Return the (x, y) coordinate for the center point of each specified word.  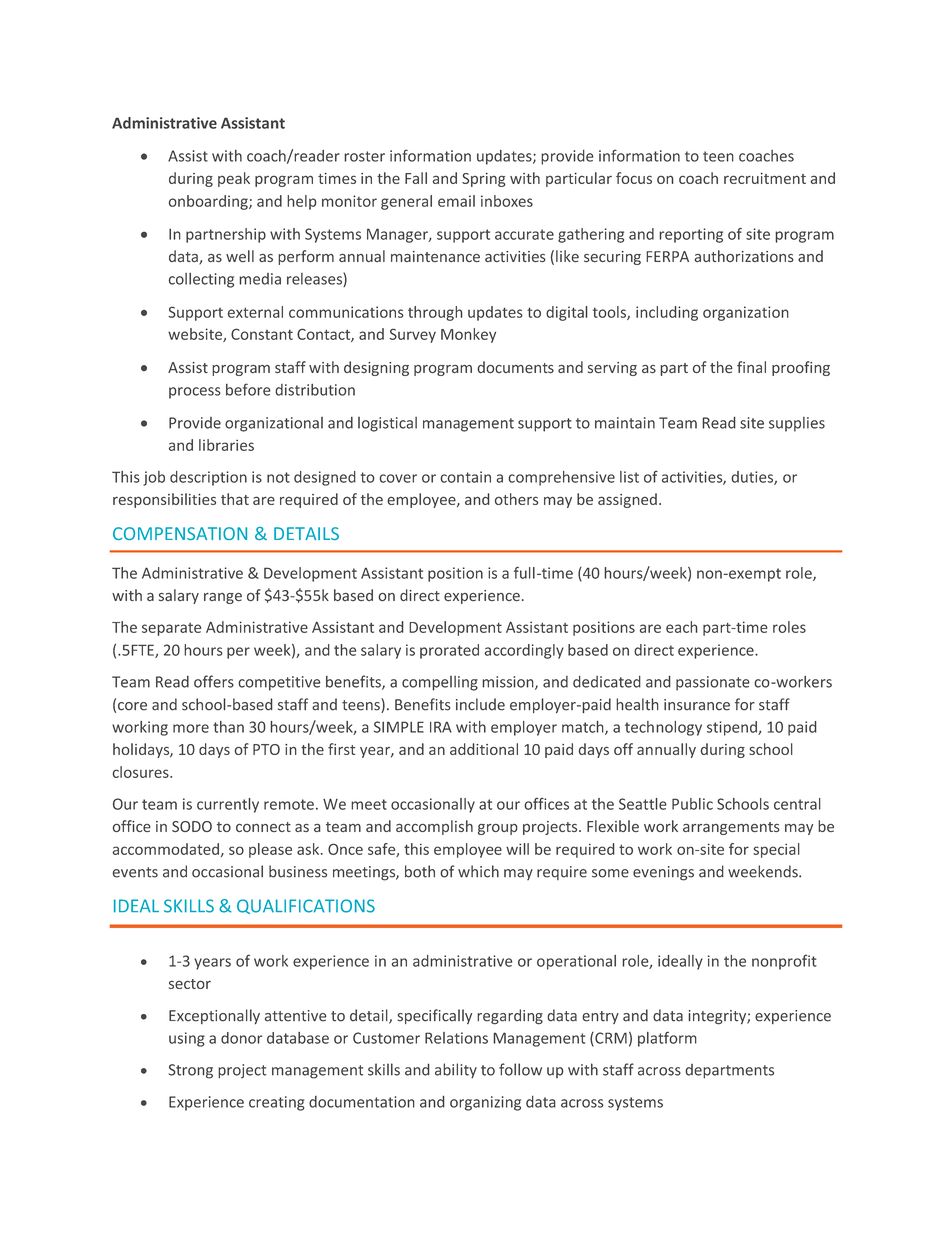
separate (171, 629)
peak (234, 179)
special (776, 850)
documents (516, 367)
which (478, 871)
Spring (484, 180)
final (751, 367)
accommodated (166, 849)
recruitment (765, 178)
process (195, 393)
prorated (449, 651)
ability (456, 1070)
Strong (191, 1071)
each (681, 627)
